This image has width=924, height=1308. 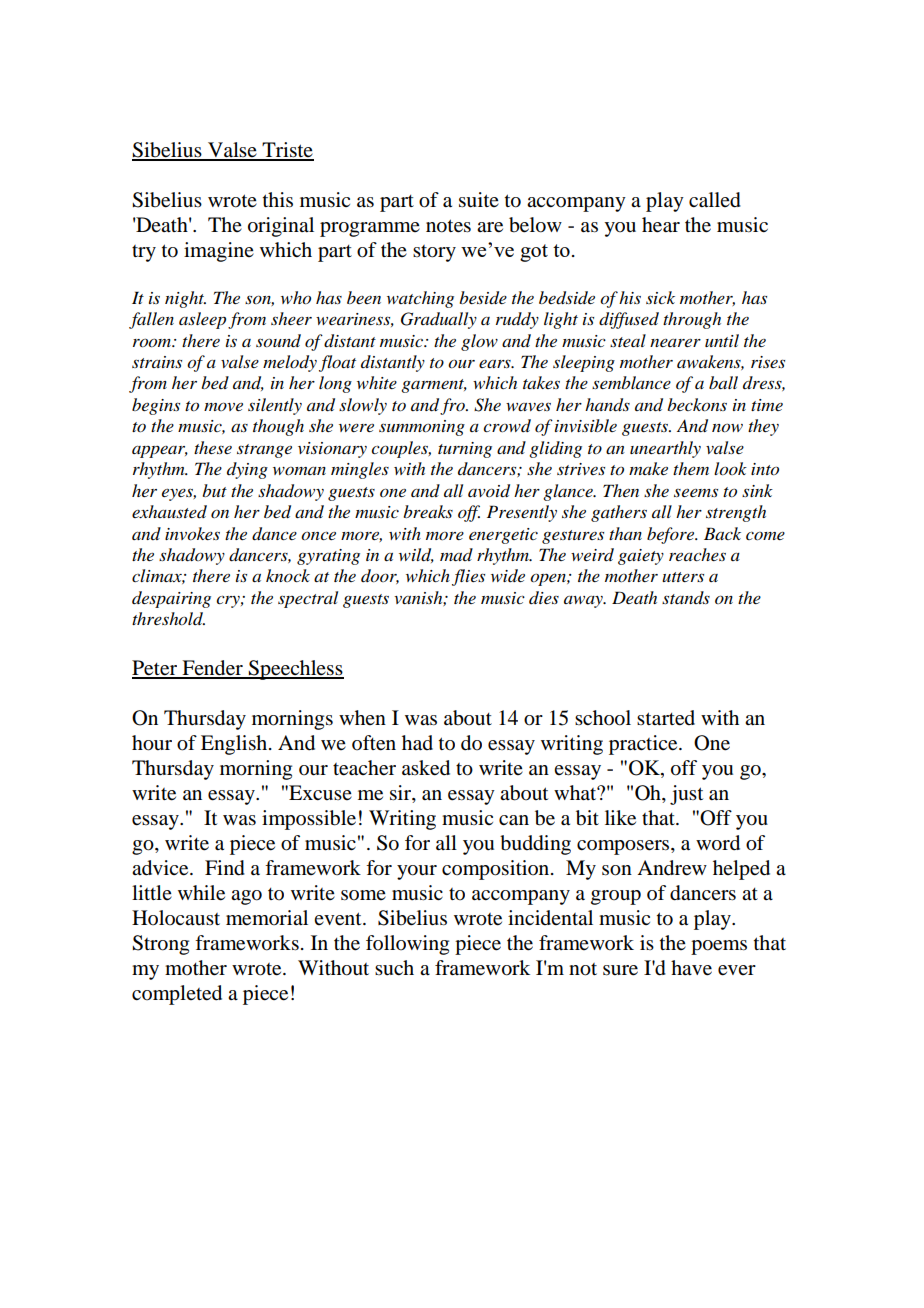 What do you see at coordinates (691, 968) in the image?
I see `have` at bounding box center [691, 968].
